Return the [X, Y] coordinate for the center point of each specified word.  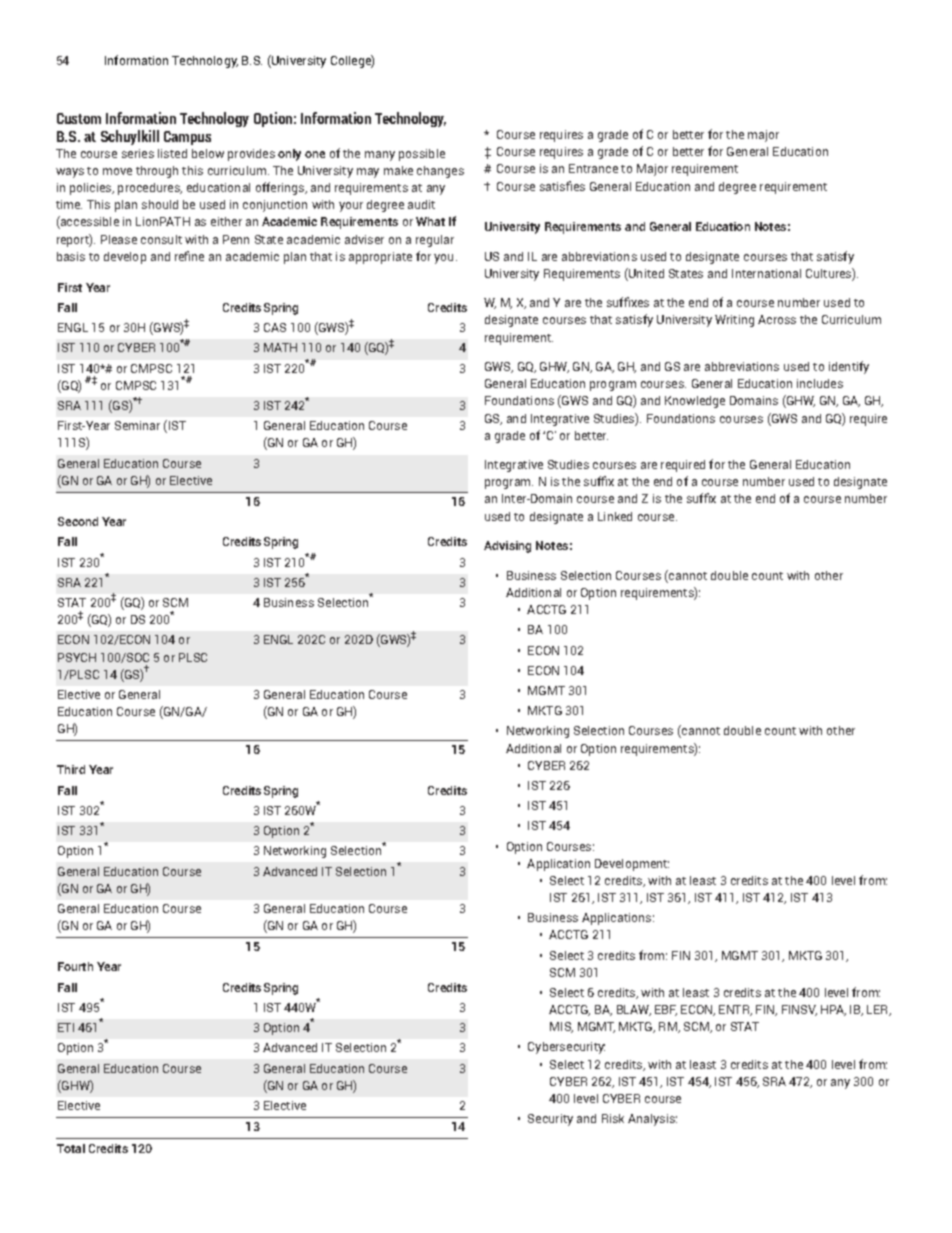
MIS [561, 1027]
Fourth [75, 966]
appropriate [380, 258]
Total [71, 1148]
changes [440, 172]
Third [71, 769]
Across [777, 319]
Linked [615, 516]
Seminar [137, 425]
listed [172, 153]
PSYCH [77, 657]
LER [879, 1010]
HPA [833, 1010]
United [645, 274]
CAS [275, 327]
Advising [507, 547]
